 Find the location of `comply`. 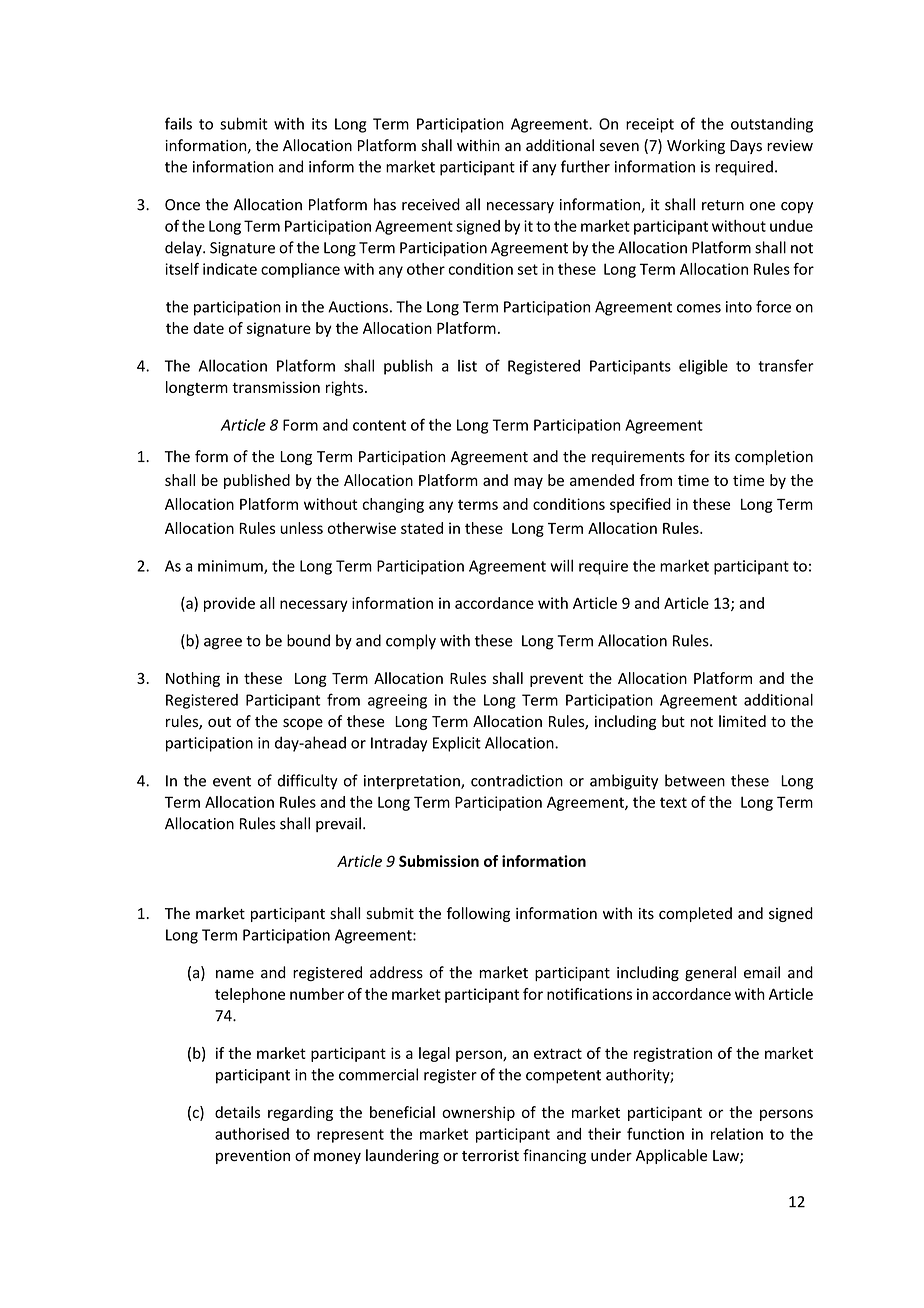

comply is located at coordinates (411, 642).
